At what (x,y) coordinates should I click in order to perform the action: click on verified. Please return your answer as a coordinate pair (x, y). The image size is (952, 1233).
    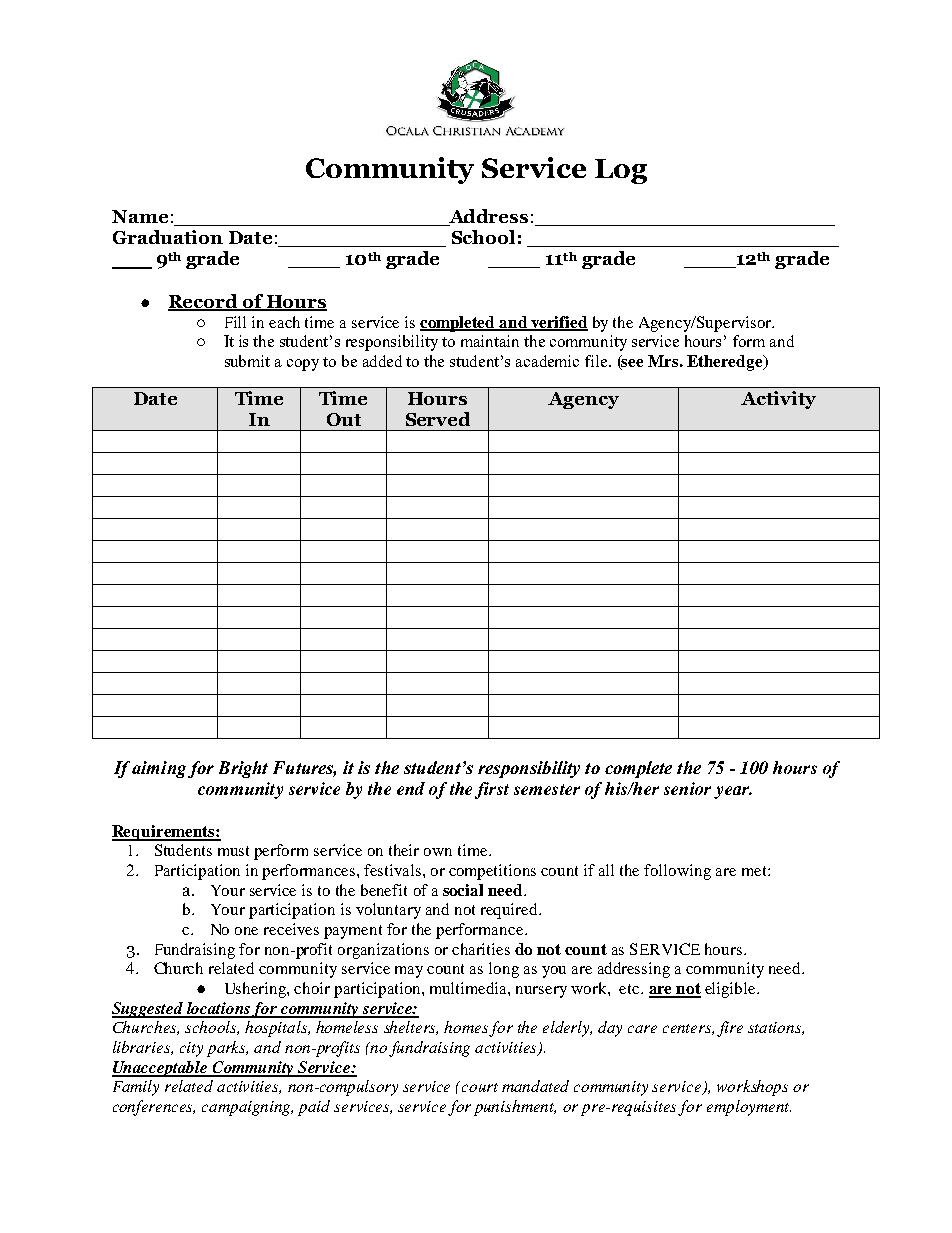
    Looking at the image, I should click on (559, 323).
